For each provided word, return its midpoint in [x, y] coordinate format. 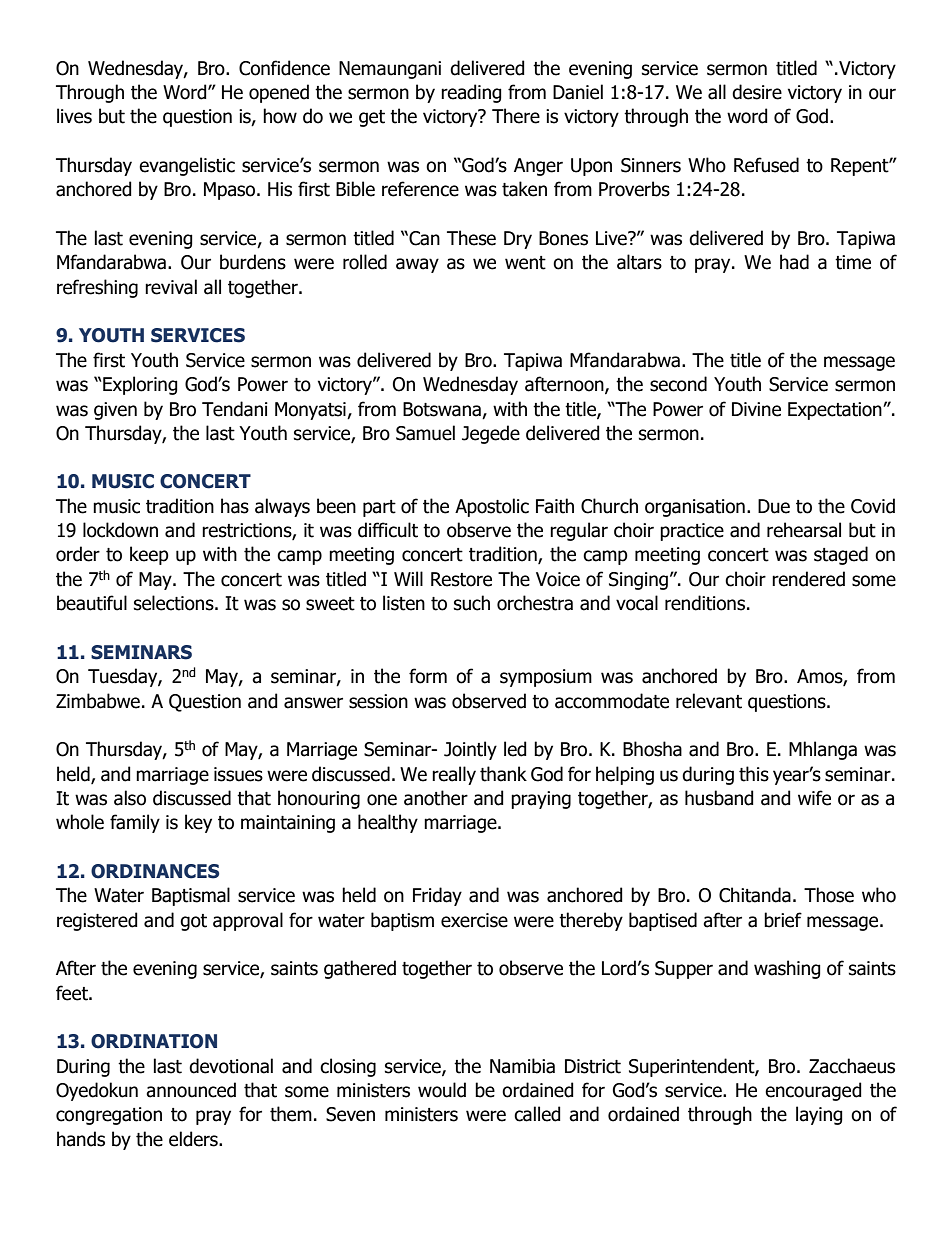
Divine [756, 409]
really [454, 775]
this [754, 774]
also [130, 798]
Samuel [425, 433]
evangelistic [187, 166]
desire [757, 92]
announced [191, 1090]
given [115, 411]
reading [471, 93]
